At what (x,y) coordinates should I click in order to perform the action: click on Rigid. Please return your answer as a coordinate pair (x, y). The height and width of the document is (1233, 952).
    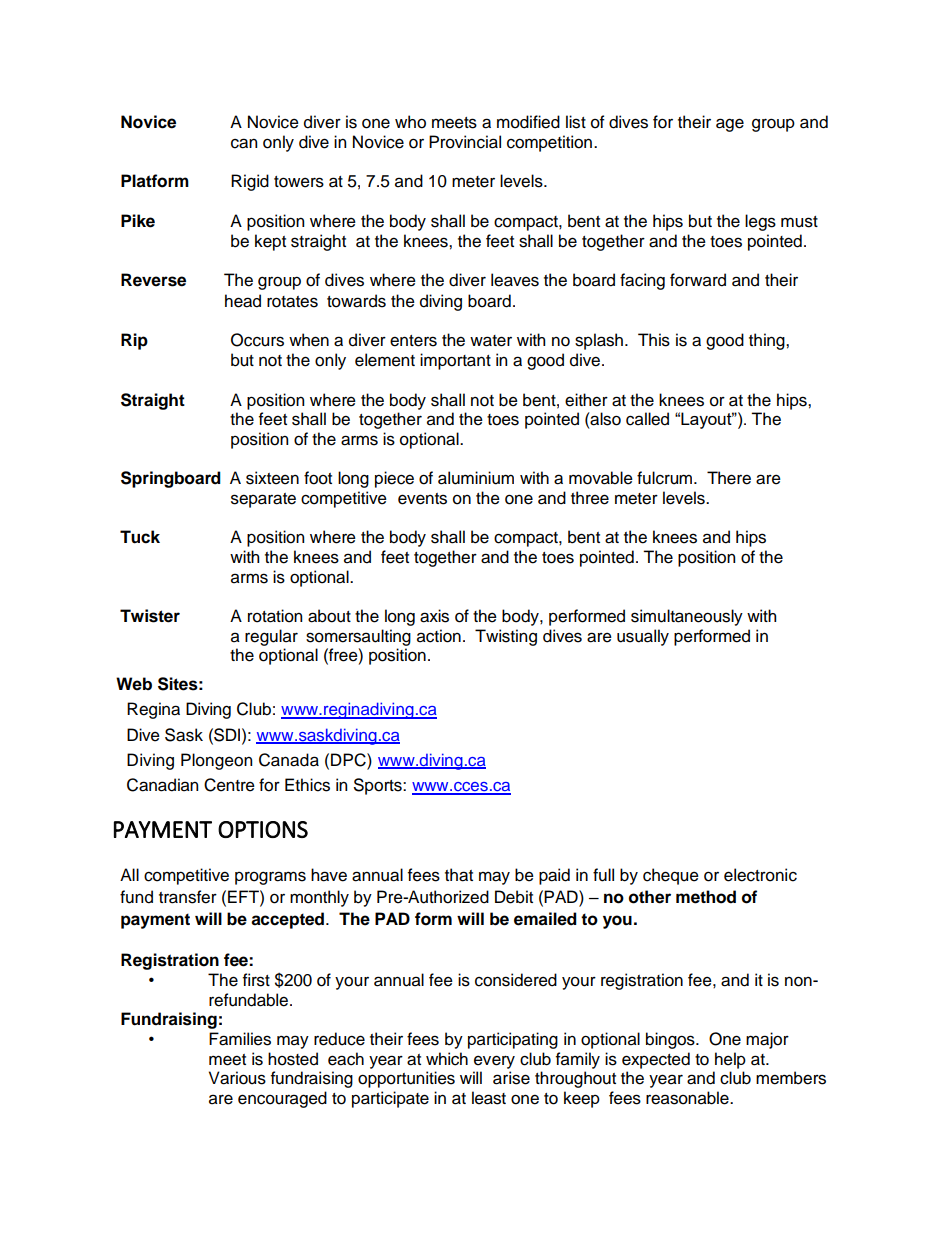
    Looking at the image, I should click on (250, 182).
